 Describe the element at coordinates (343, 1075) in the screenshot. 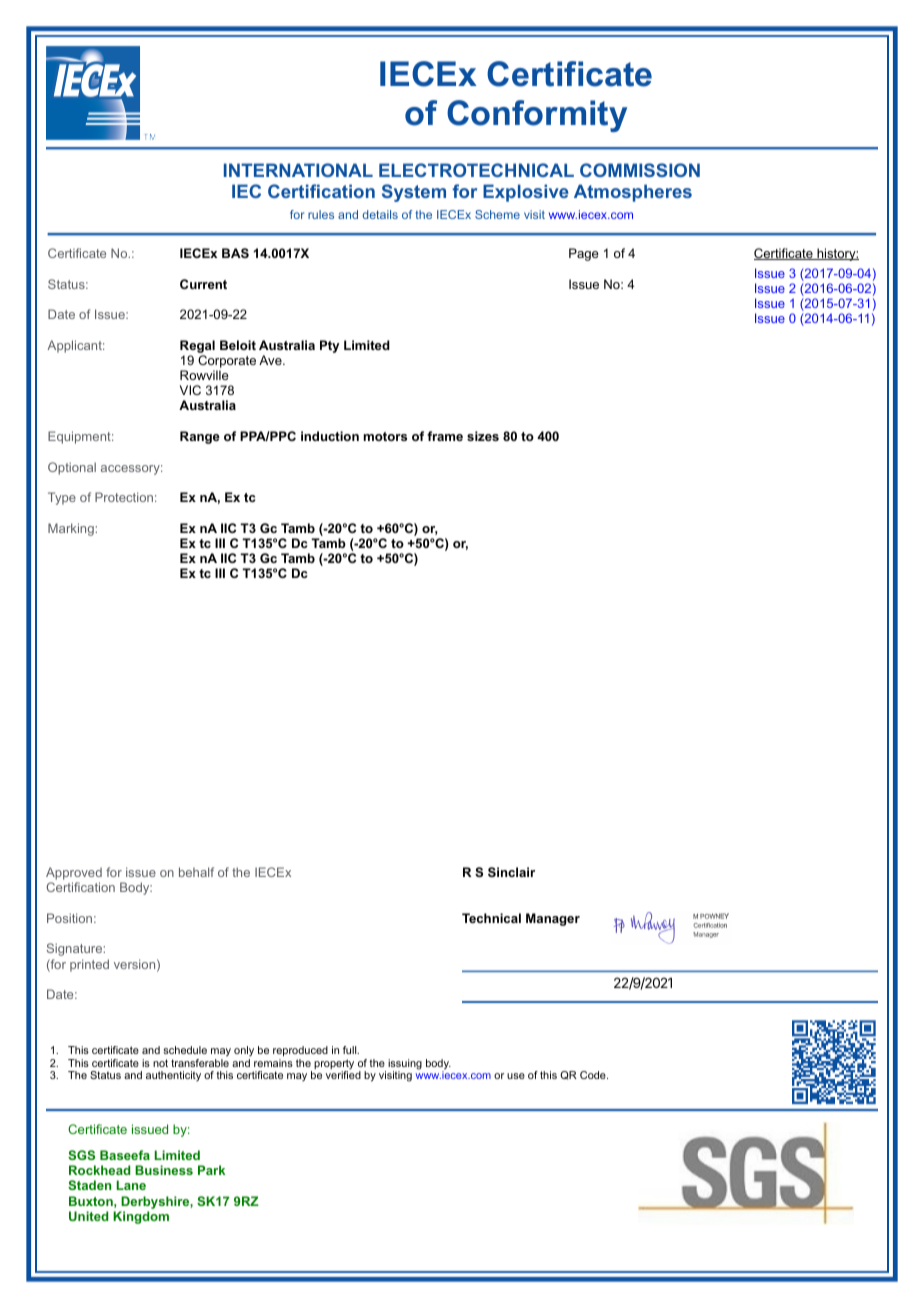

I see `verified` at that location.
